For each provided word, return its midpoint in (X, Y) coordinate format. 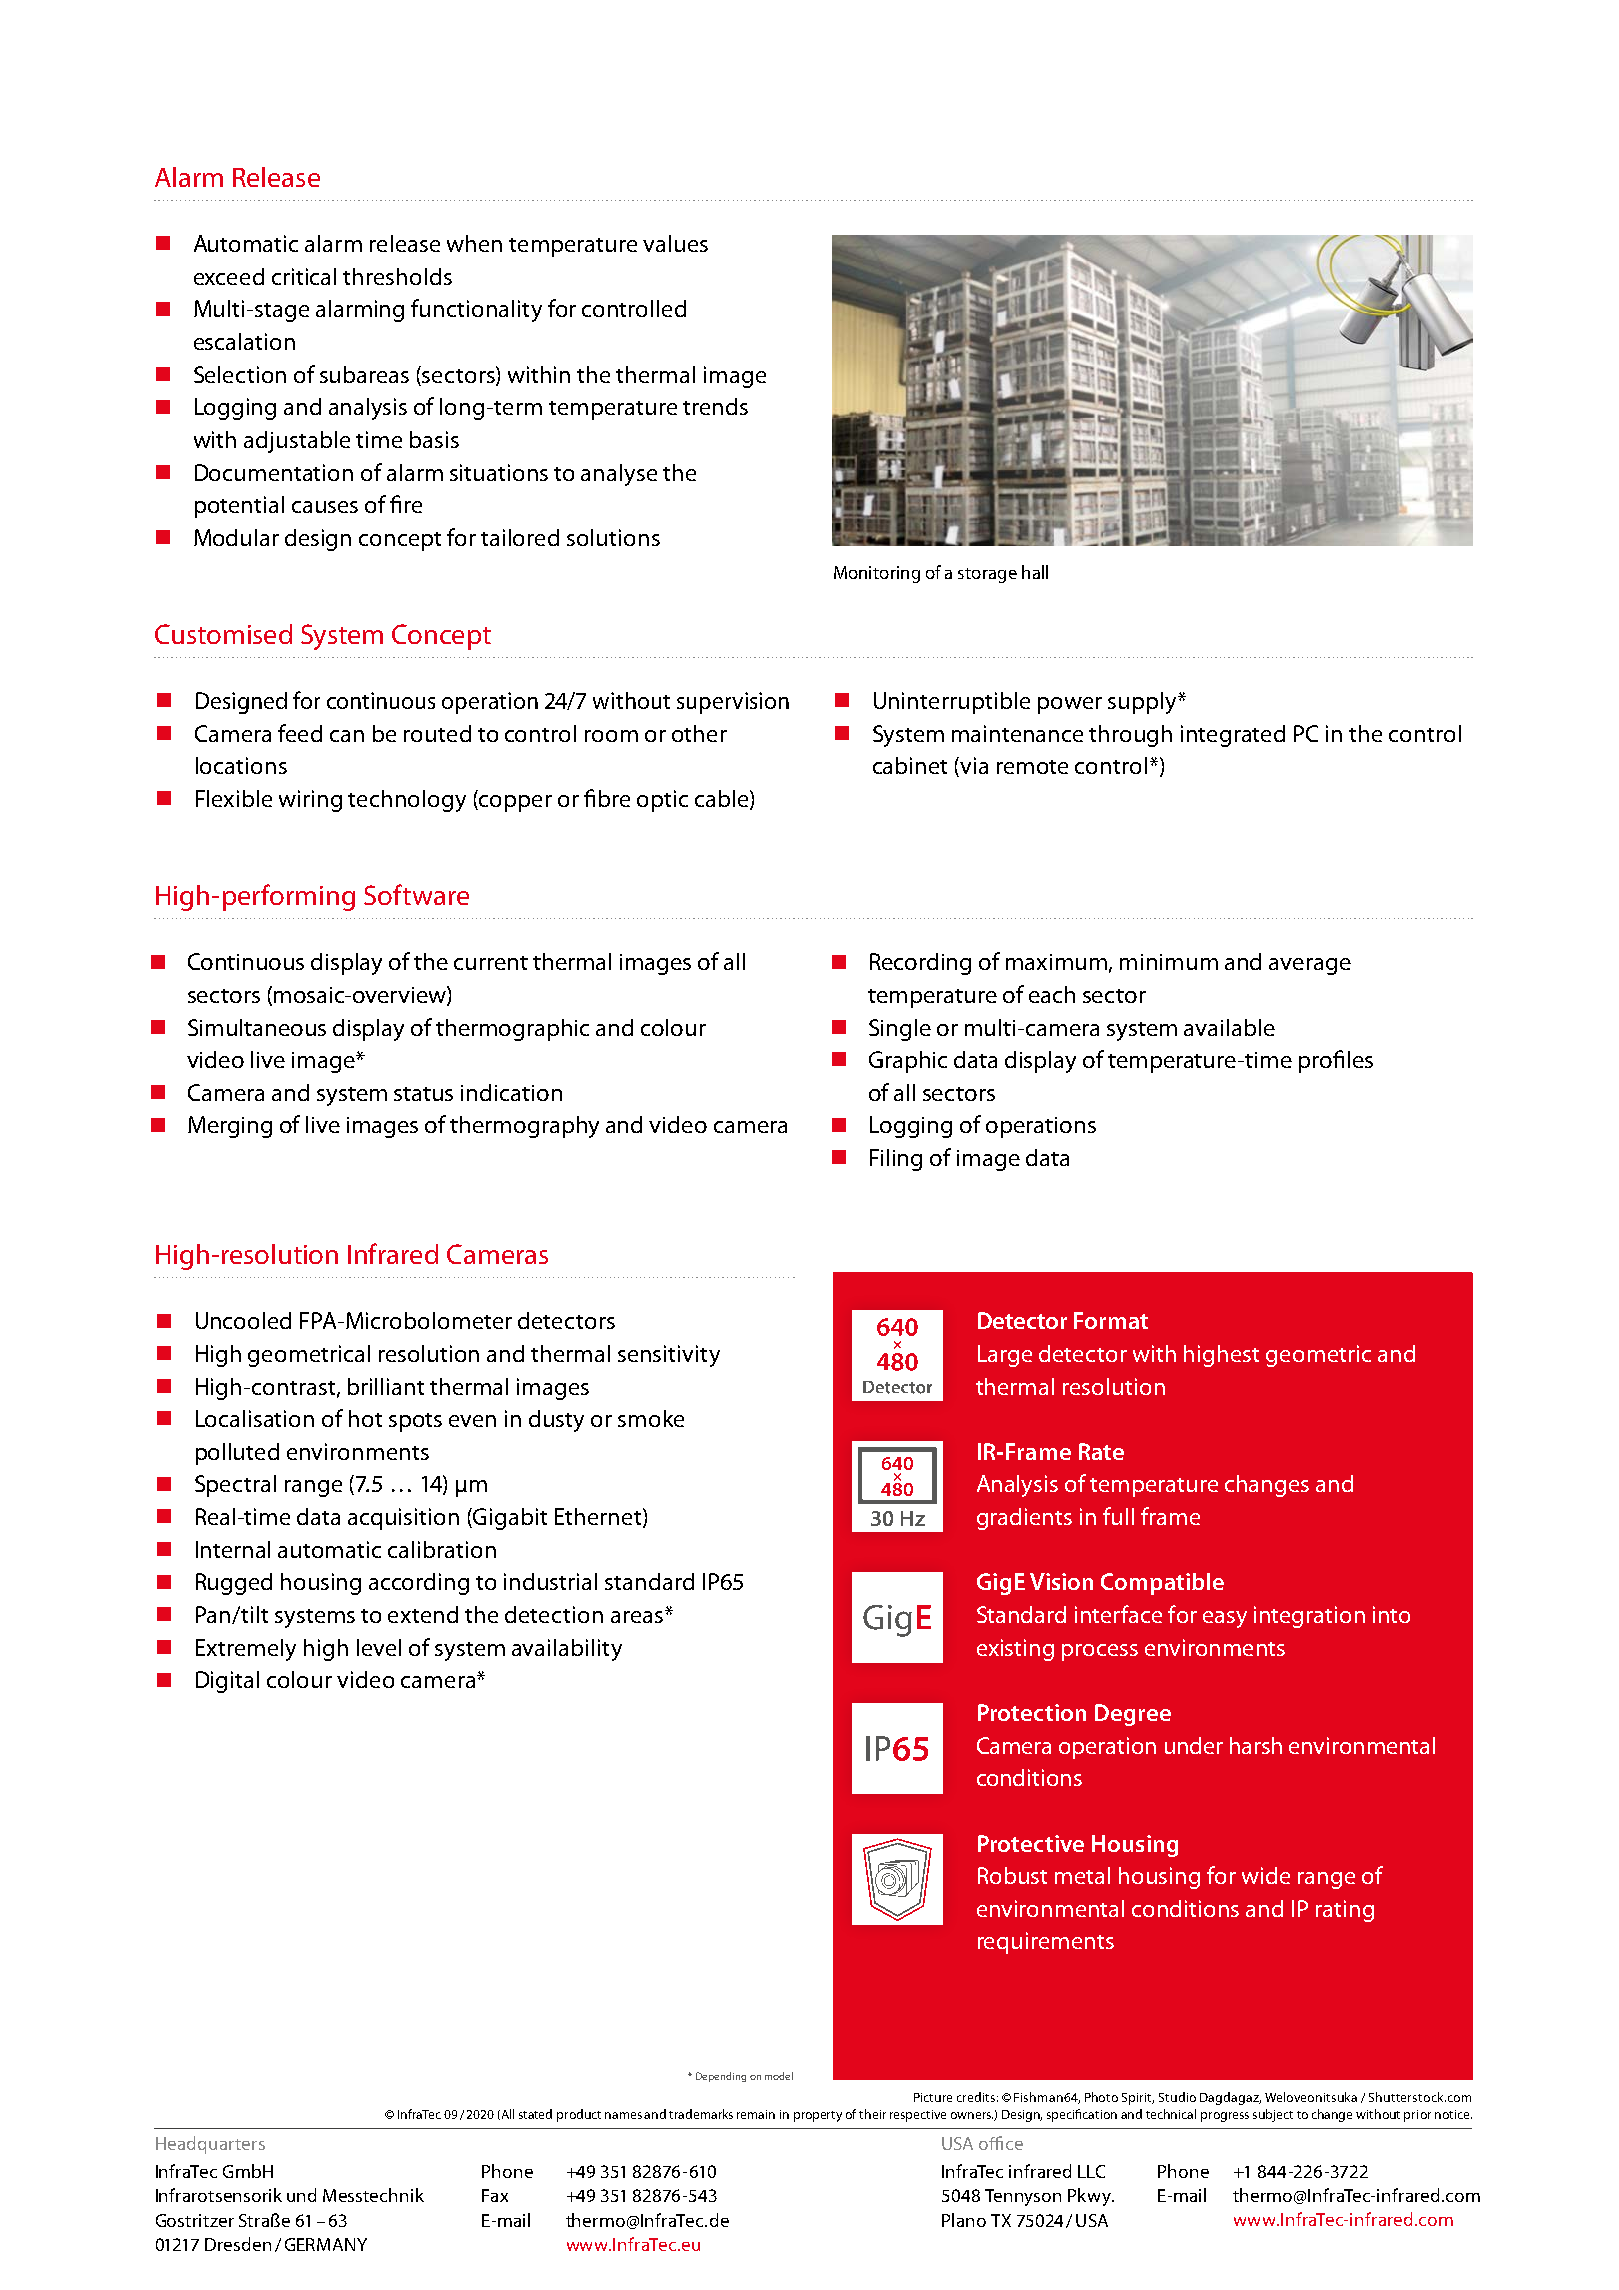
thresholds (397, 276)
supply (1143, 703)
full (1118, 1516)
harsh (1256, 1745)
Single (900, 1030)
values (675, 243)
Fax (495, 2195)
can (347, 736)
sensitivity (669, 1356)
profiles (1336, 1061)
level (379, 1647)
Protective (1031, 1843)
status (423, 1094)
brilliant (386, 1386)
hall (1035, 572)
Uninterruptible (952, 703)
